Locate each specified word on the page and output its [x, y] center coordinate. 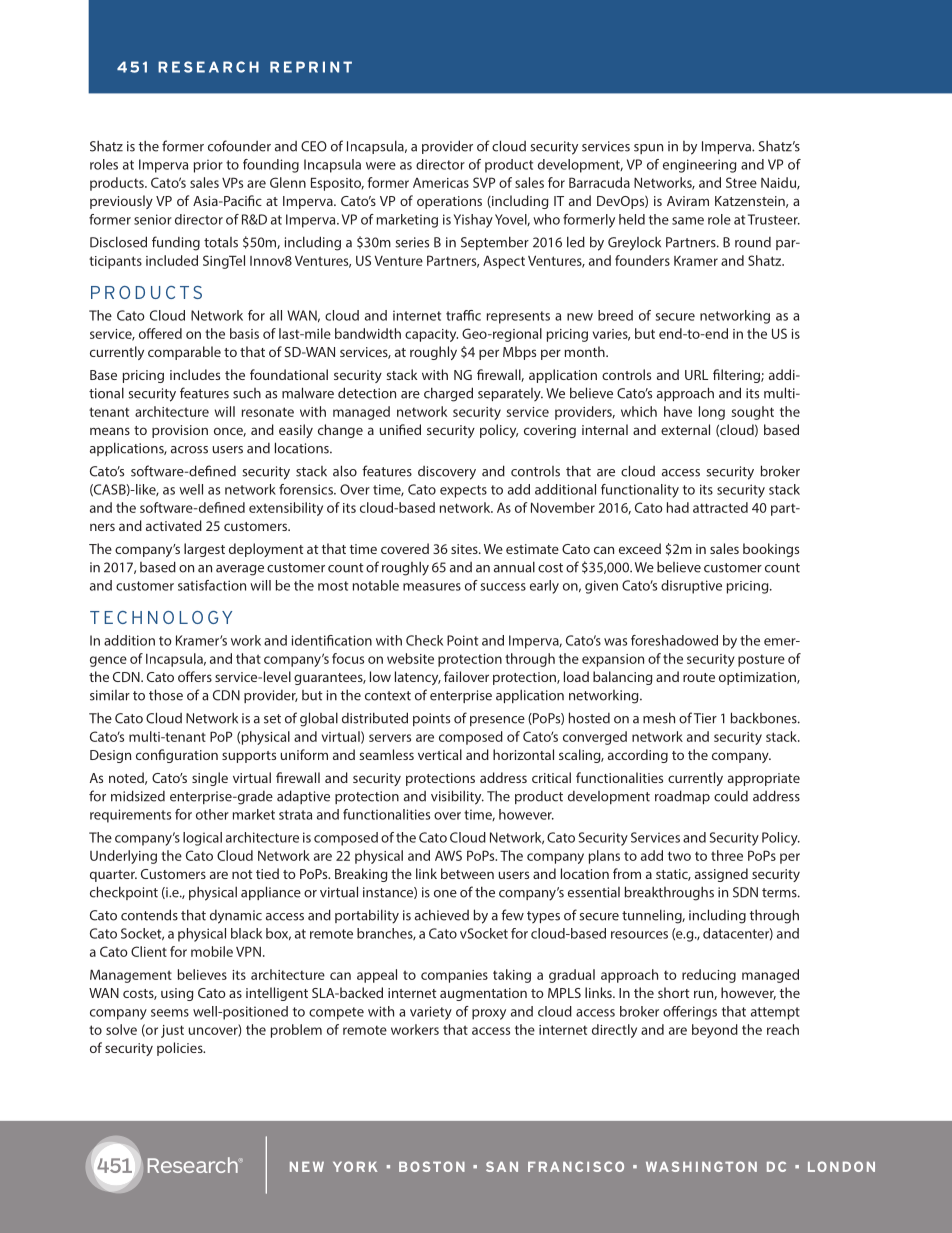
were [381, 166]
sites [465, 549]
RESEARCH [208, 67]
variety [431, 1013]
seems [170, 1013]
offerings [690, 1013]
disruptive [691, 587]
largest [204, 550]
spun [648, 149]
